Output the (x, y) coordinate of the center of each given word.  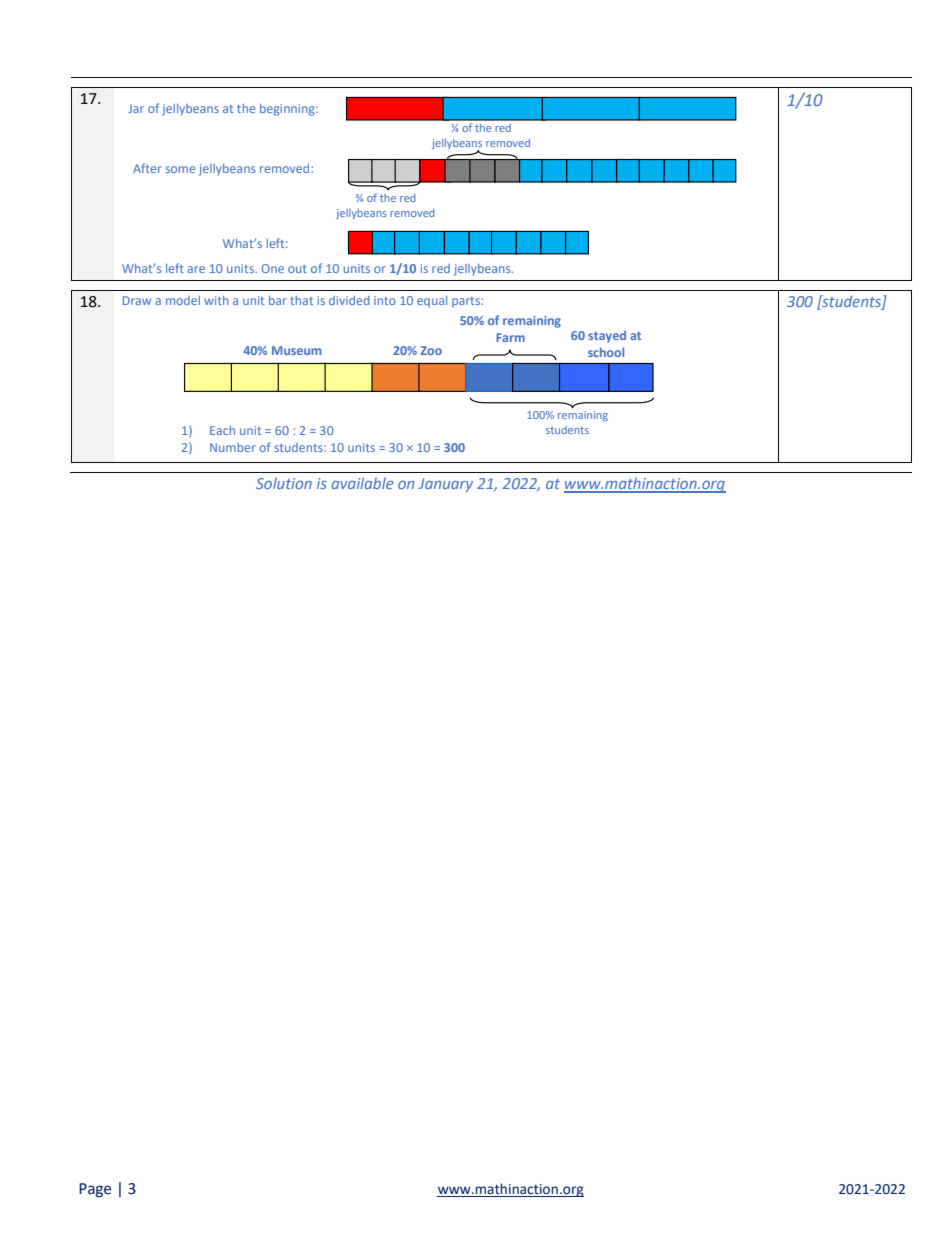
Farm (510, 337)
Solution (284, 483)
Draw (137, 300)
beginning (288, 110)
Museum (296, 350)
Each (222, 430)
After (147, 168)
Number (233, 447)
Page (95, 1190)
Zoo (431, 350)
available (363, 483)
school (606, 352)
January (445, 485)
